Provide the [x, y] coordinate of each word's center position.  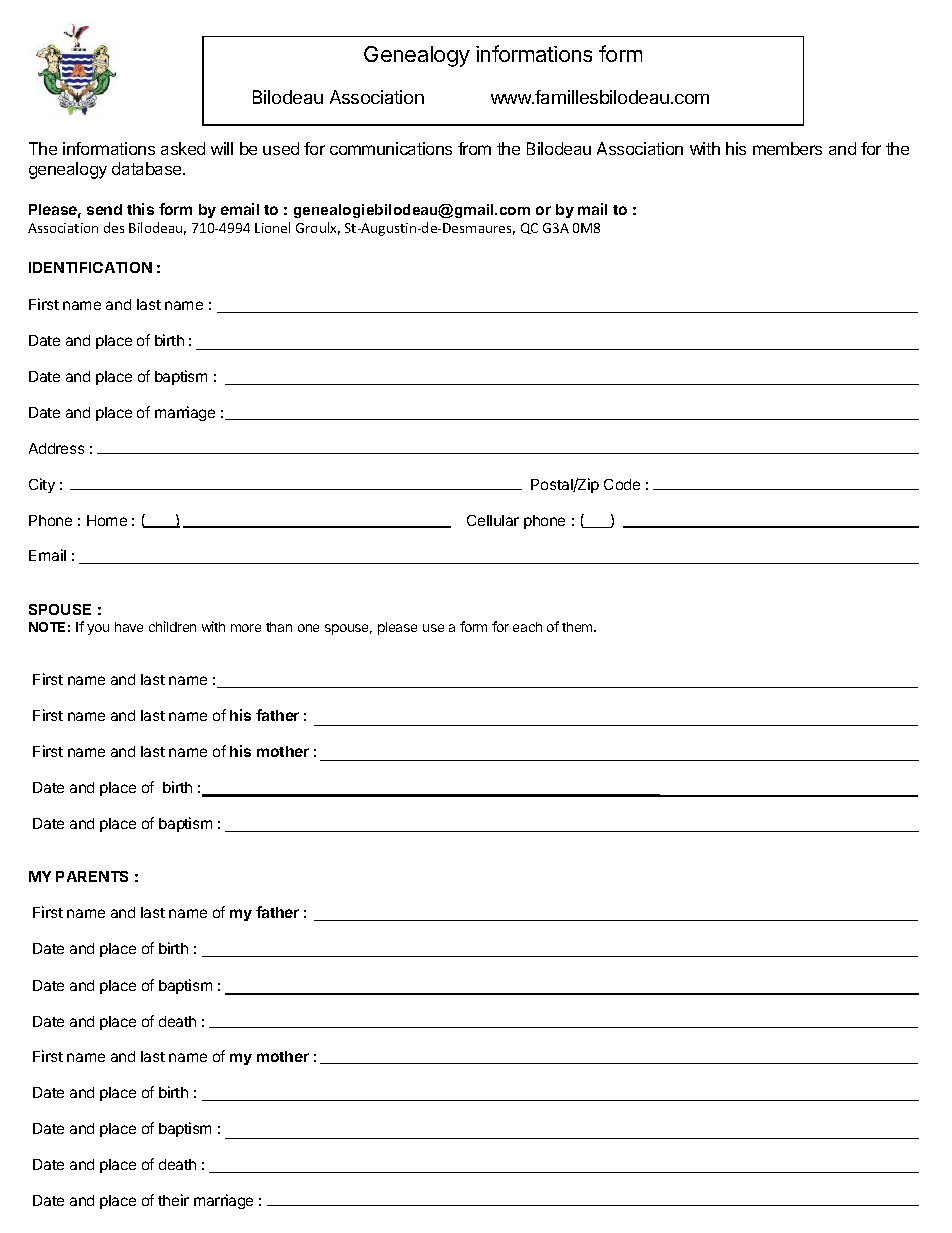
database [148, 168]
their [173, 1200]
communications [391, 148]
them [578, 627]
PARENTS [92, 876]
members [787, 148]
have [129, 627]
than [279, 627]
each [527, 627]
